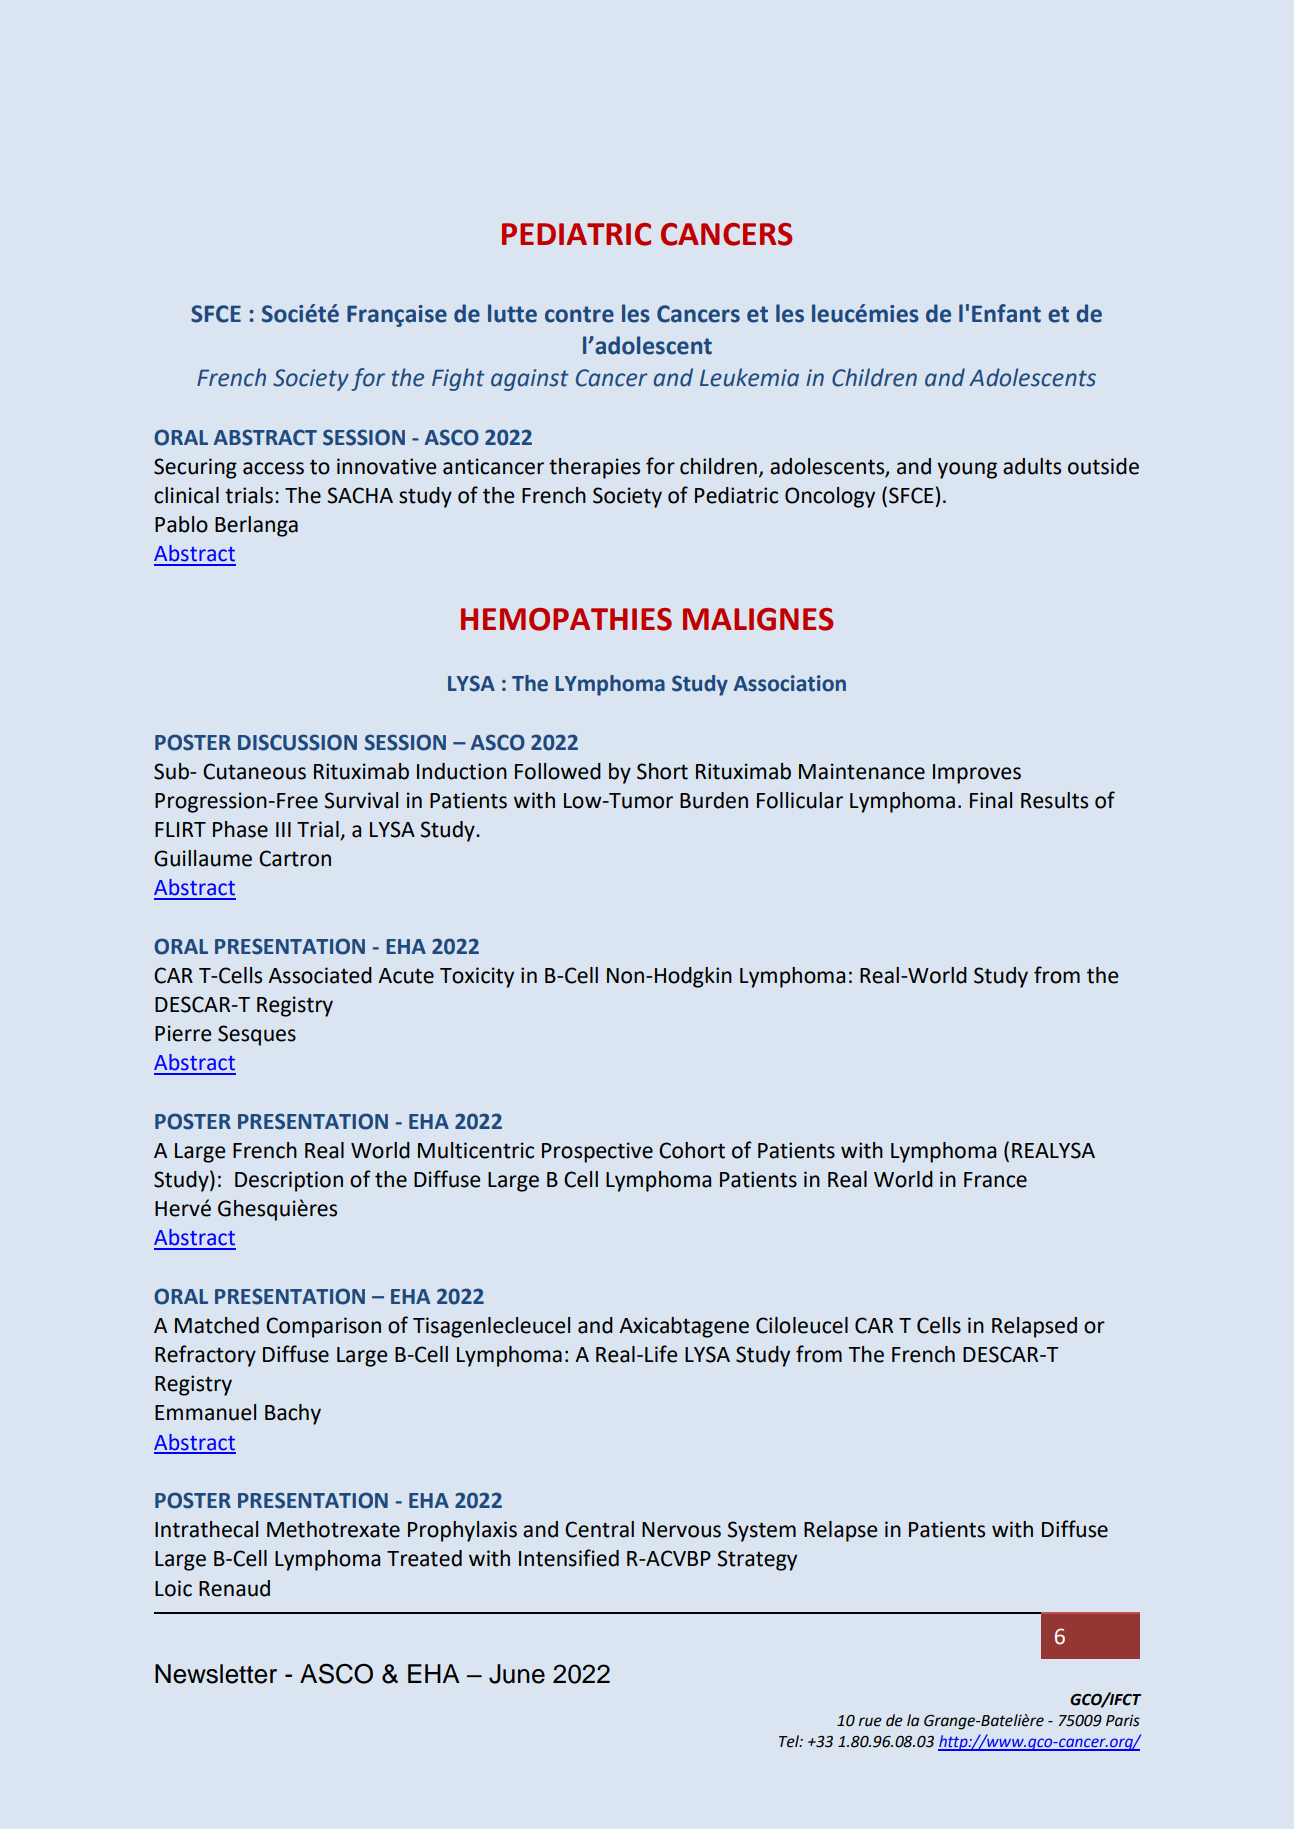 The image size is (1294, 1829). I want to click on contre, so click(579, 314).
